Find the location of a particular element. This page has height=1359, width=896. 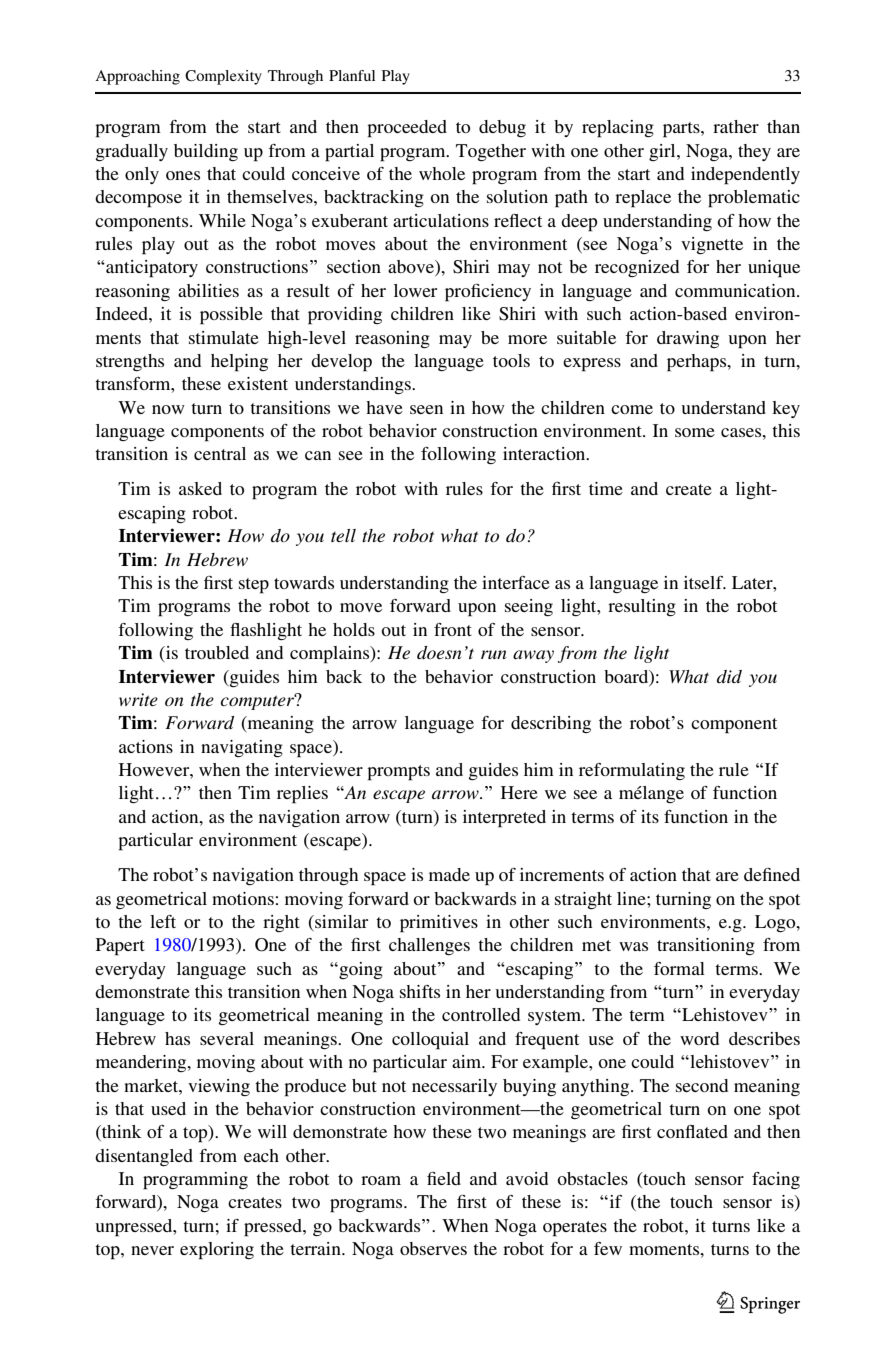

proceeded is located at coordinates (407, 129).
